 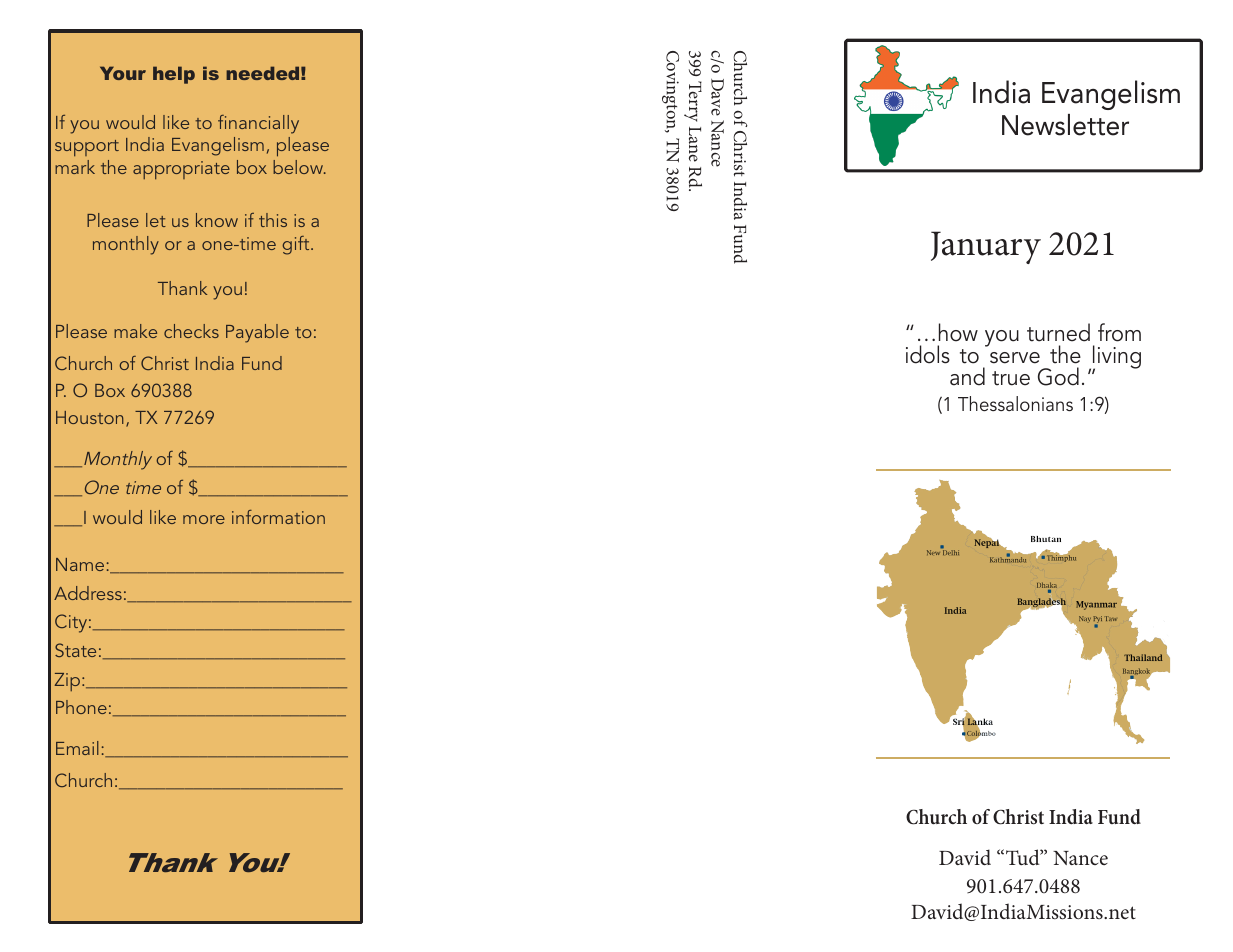 What do you see at coordinates (258, 124) in the screenshot?
I see `financially` at bounding box center [258, 124].
